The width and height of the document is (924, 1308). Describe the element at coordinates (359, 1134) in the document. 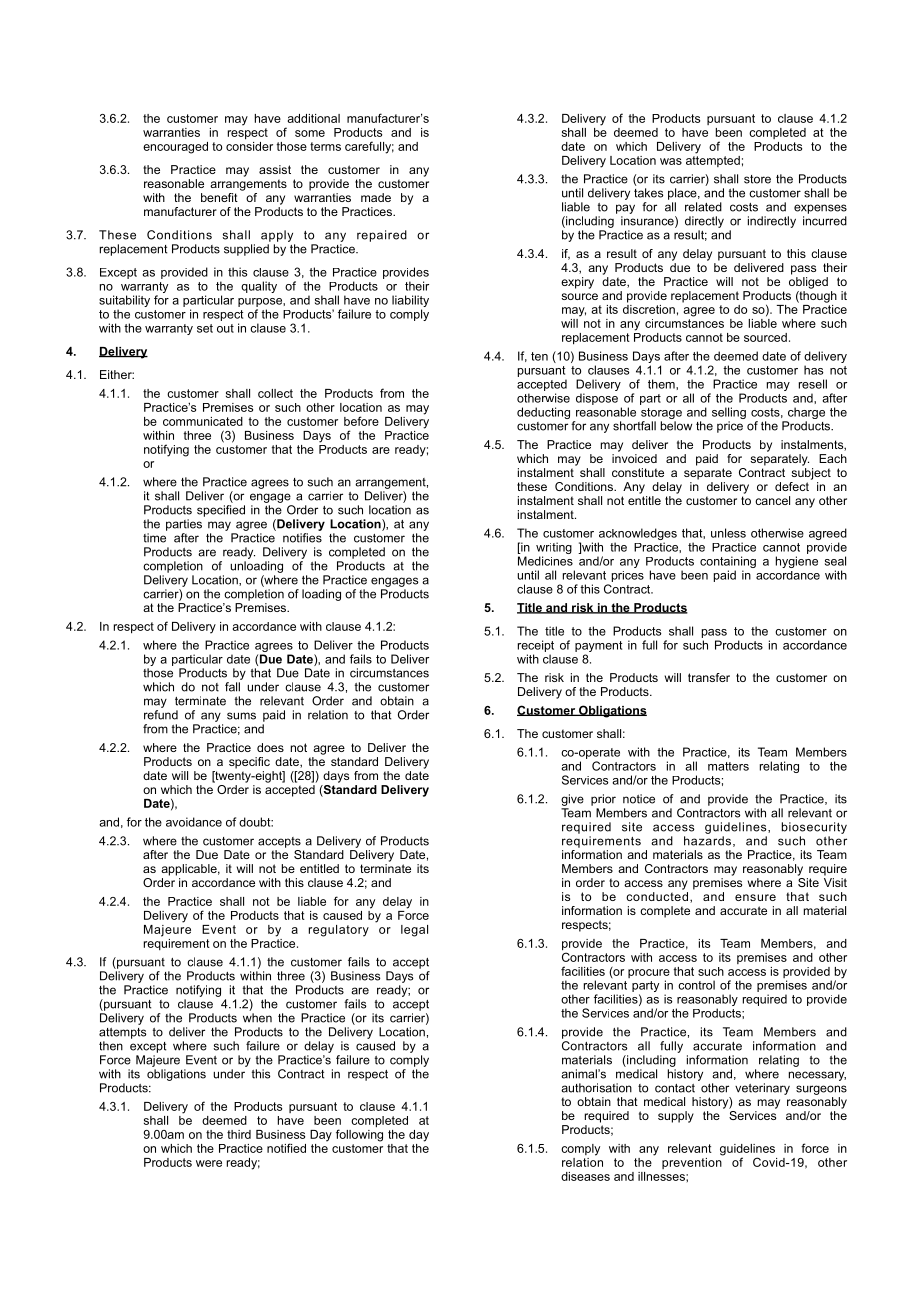

I see `following` at that location.
